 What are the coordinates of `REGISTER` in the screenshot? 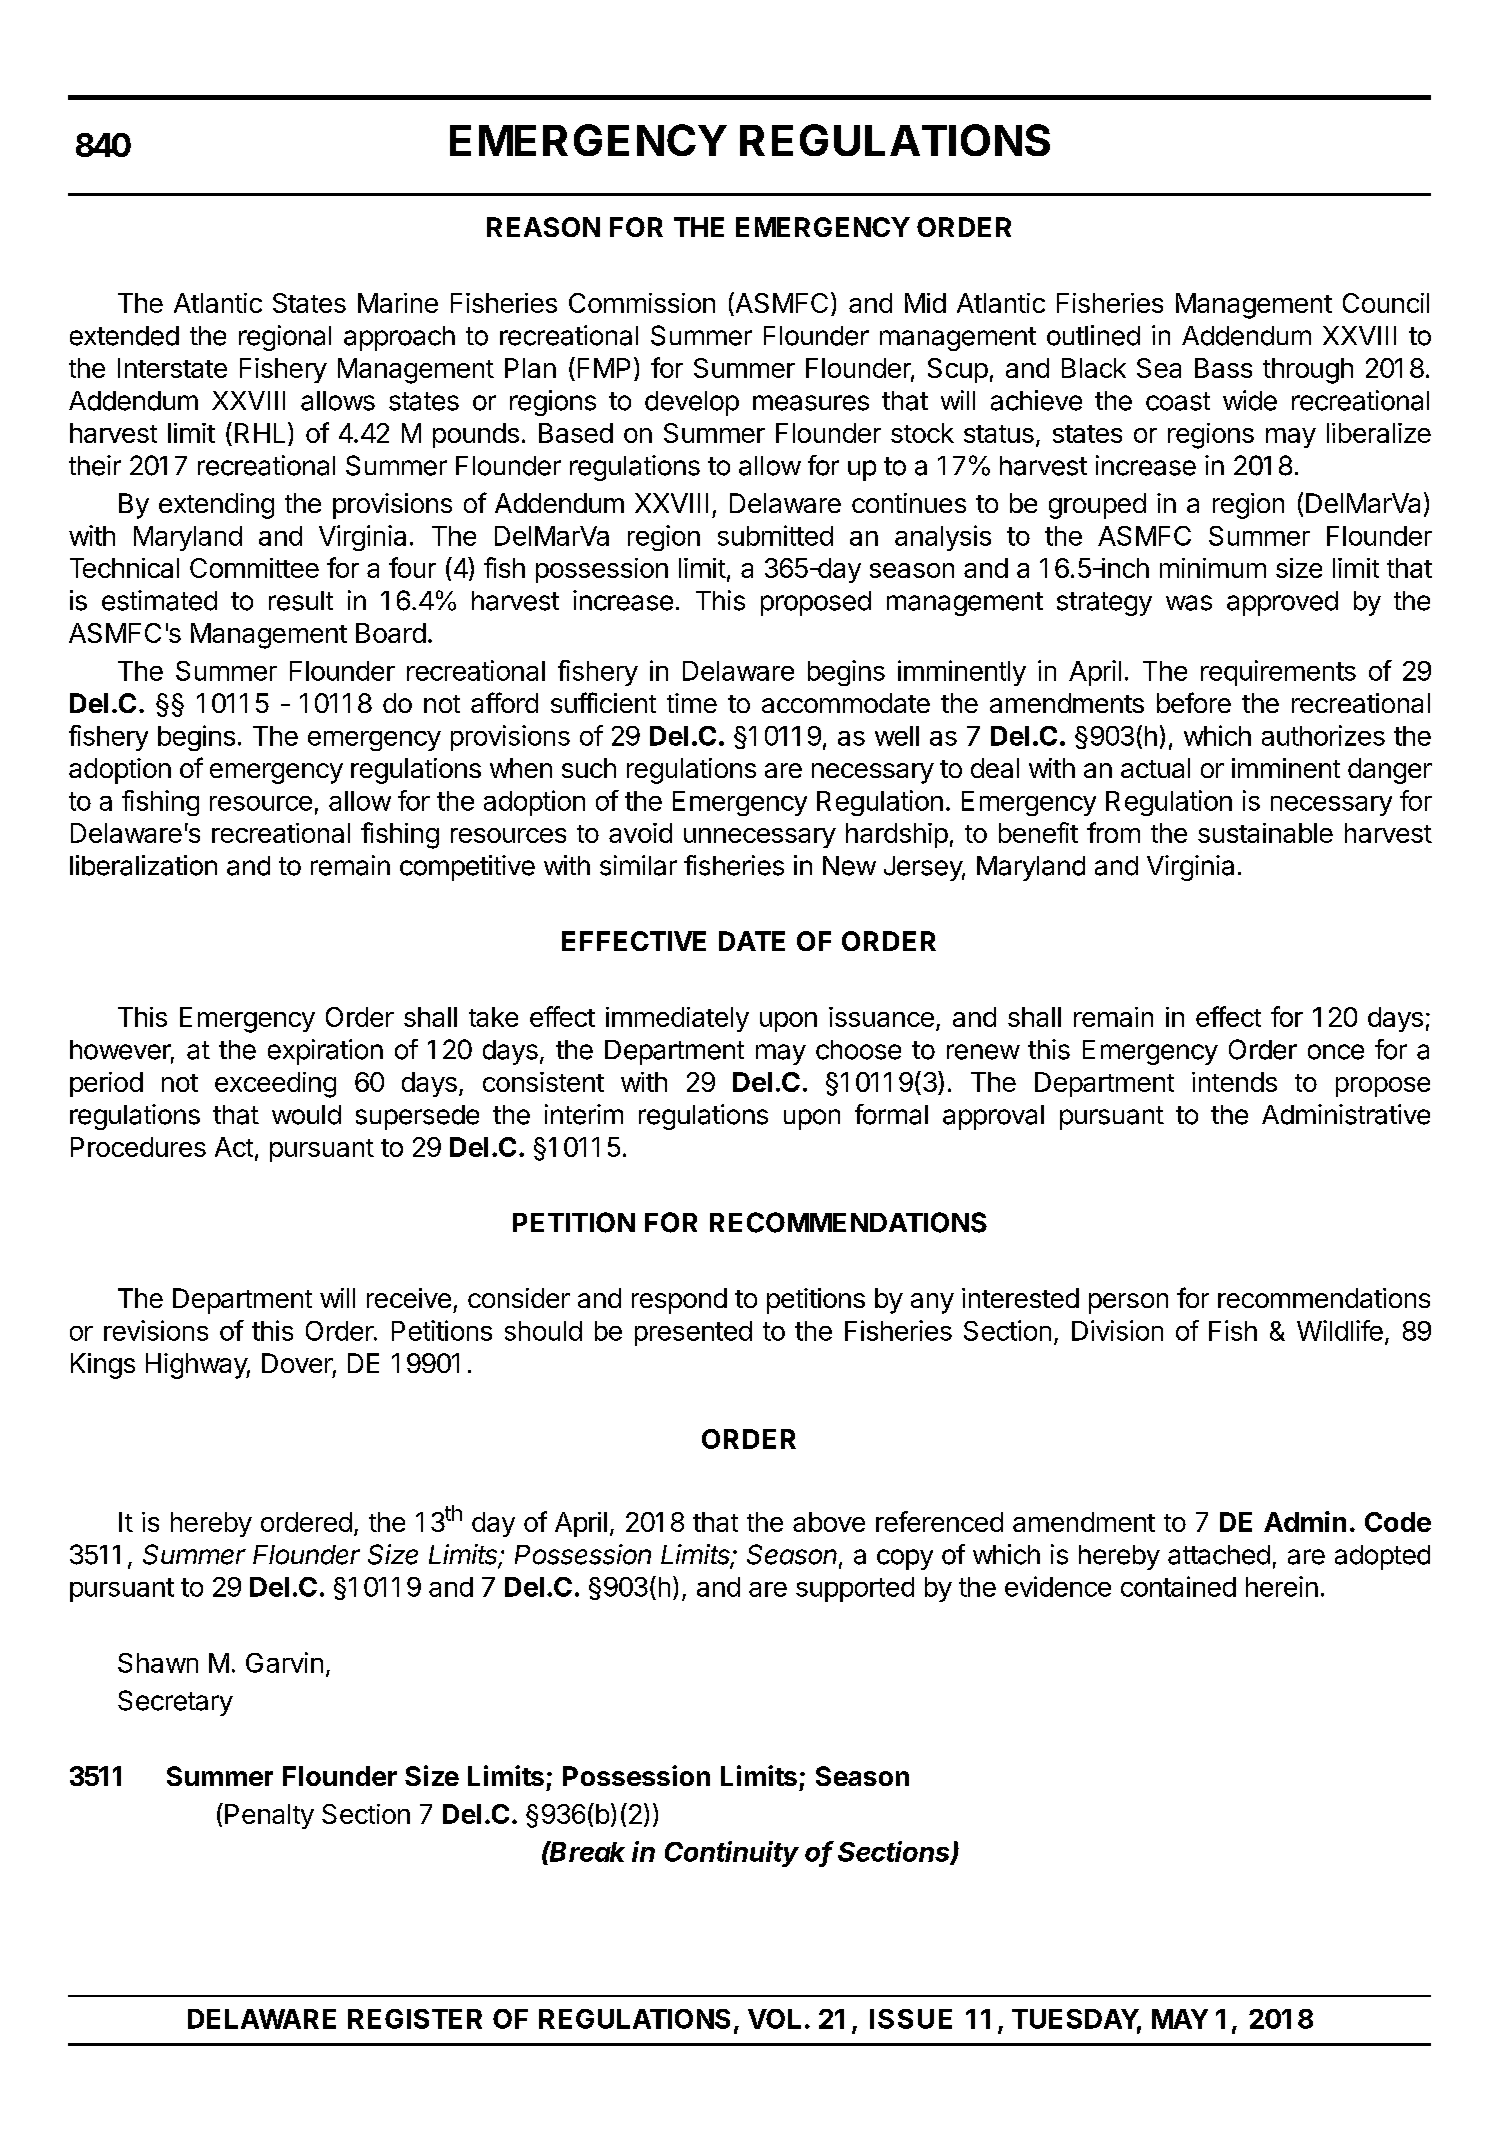 It's located at (415, 2019).
